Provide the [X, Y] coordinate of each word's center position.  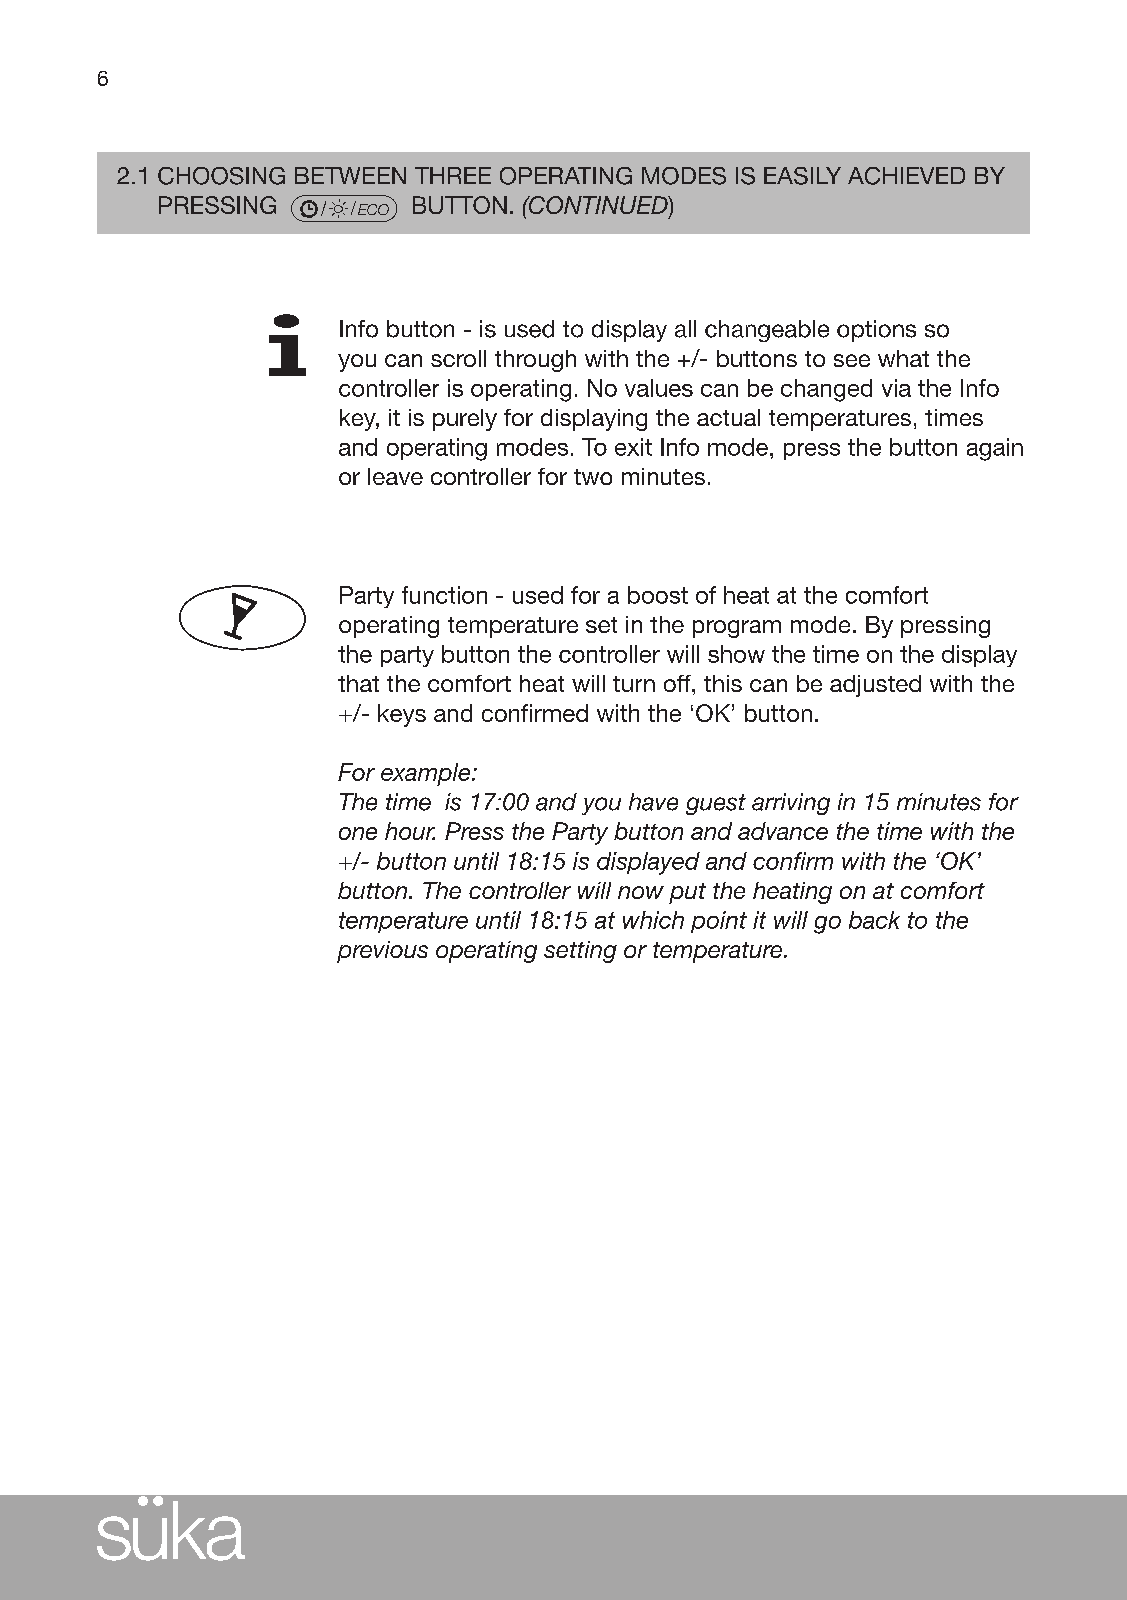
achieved [906, 176]
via [896, 388]
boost [658, 595]
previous [382, 952]
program [737, 629]
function [444, 595]
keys [402, 715]
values [659, 388]
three [453, 175]
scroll [458, 358]
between [350, 175]
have [653, 802]
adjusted [875, 686]
